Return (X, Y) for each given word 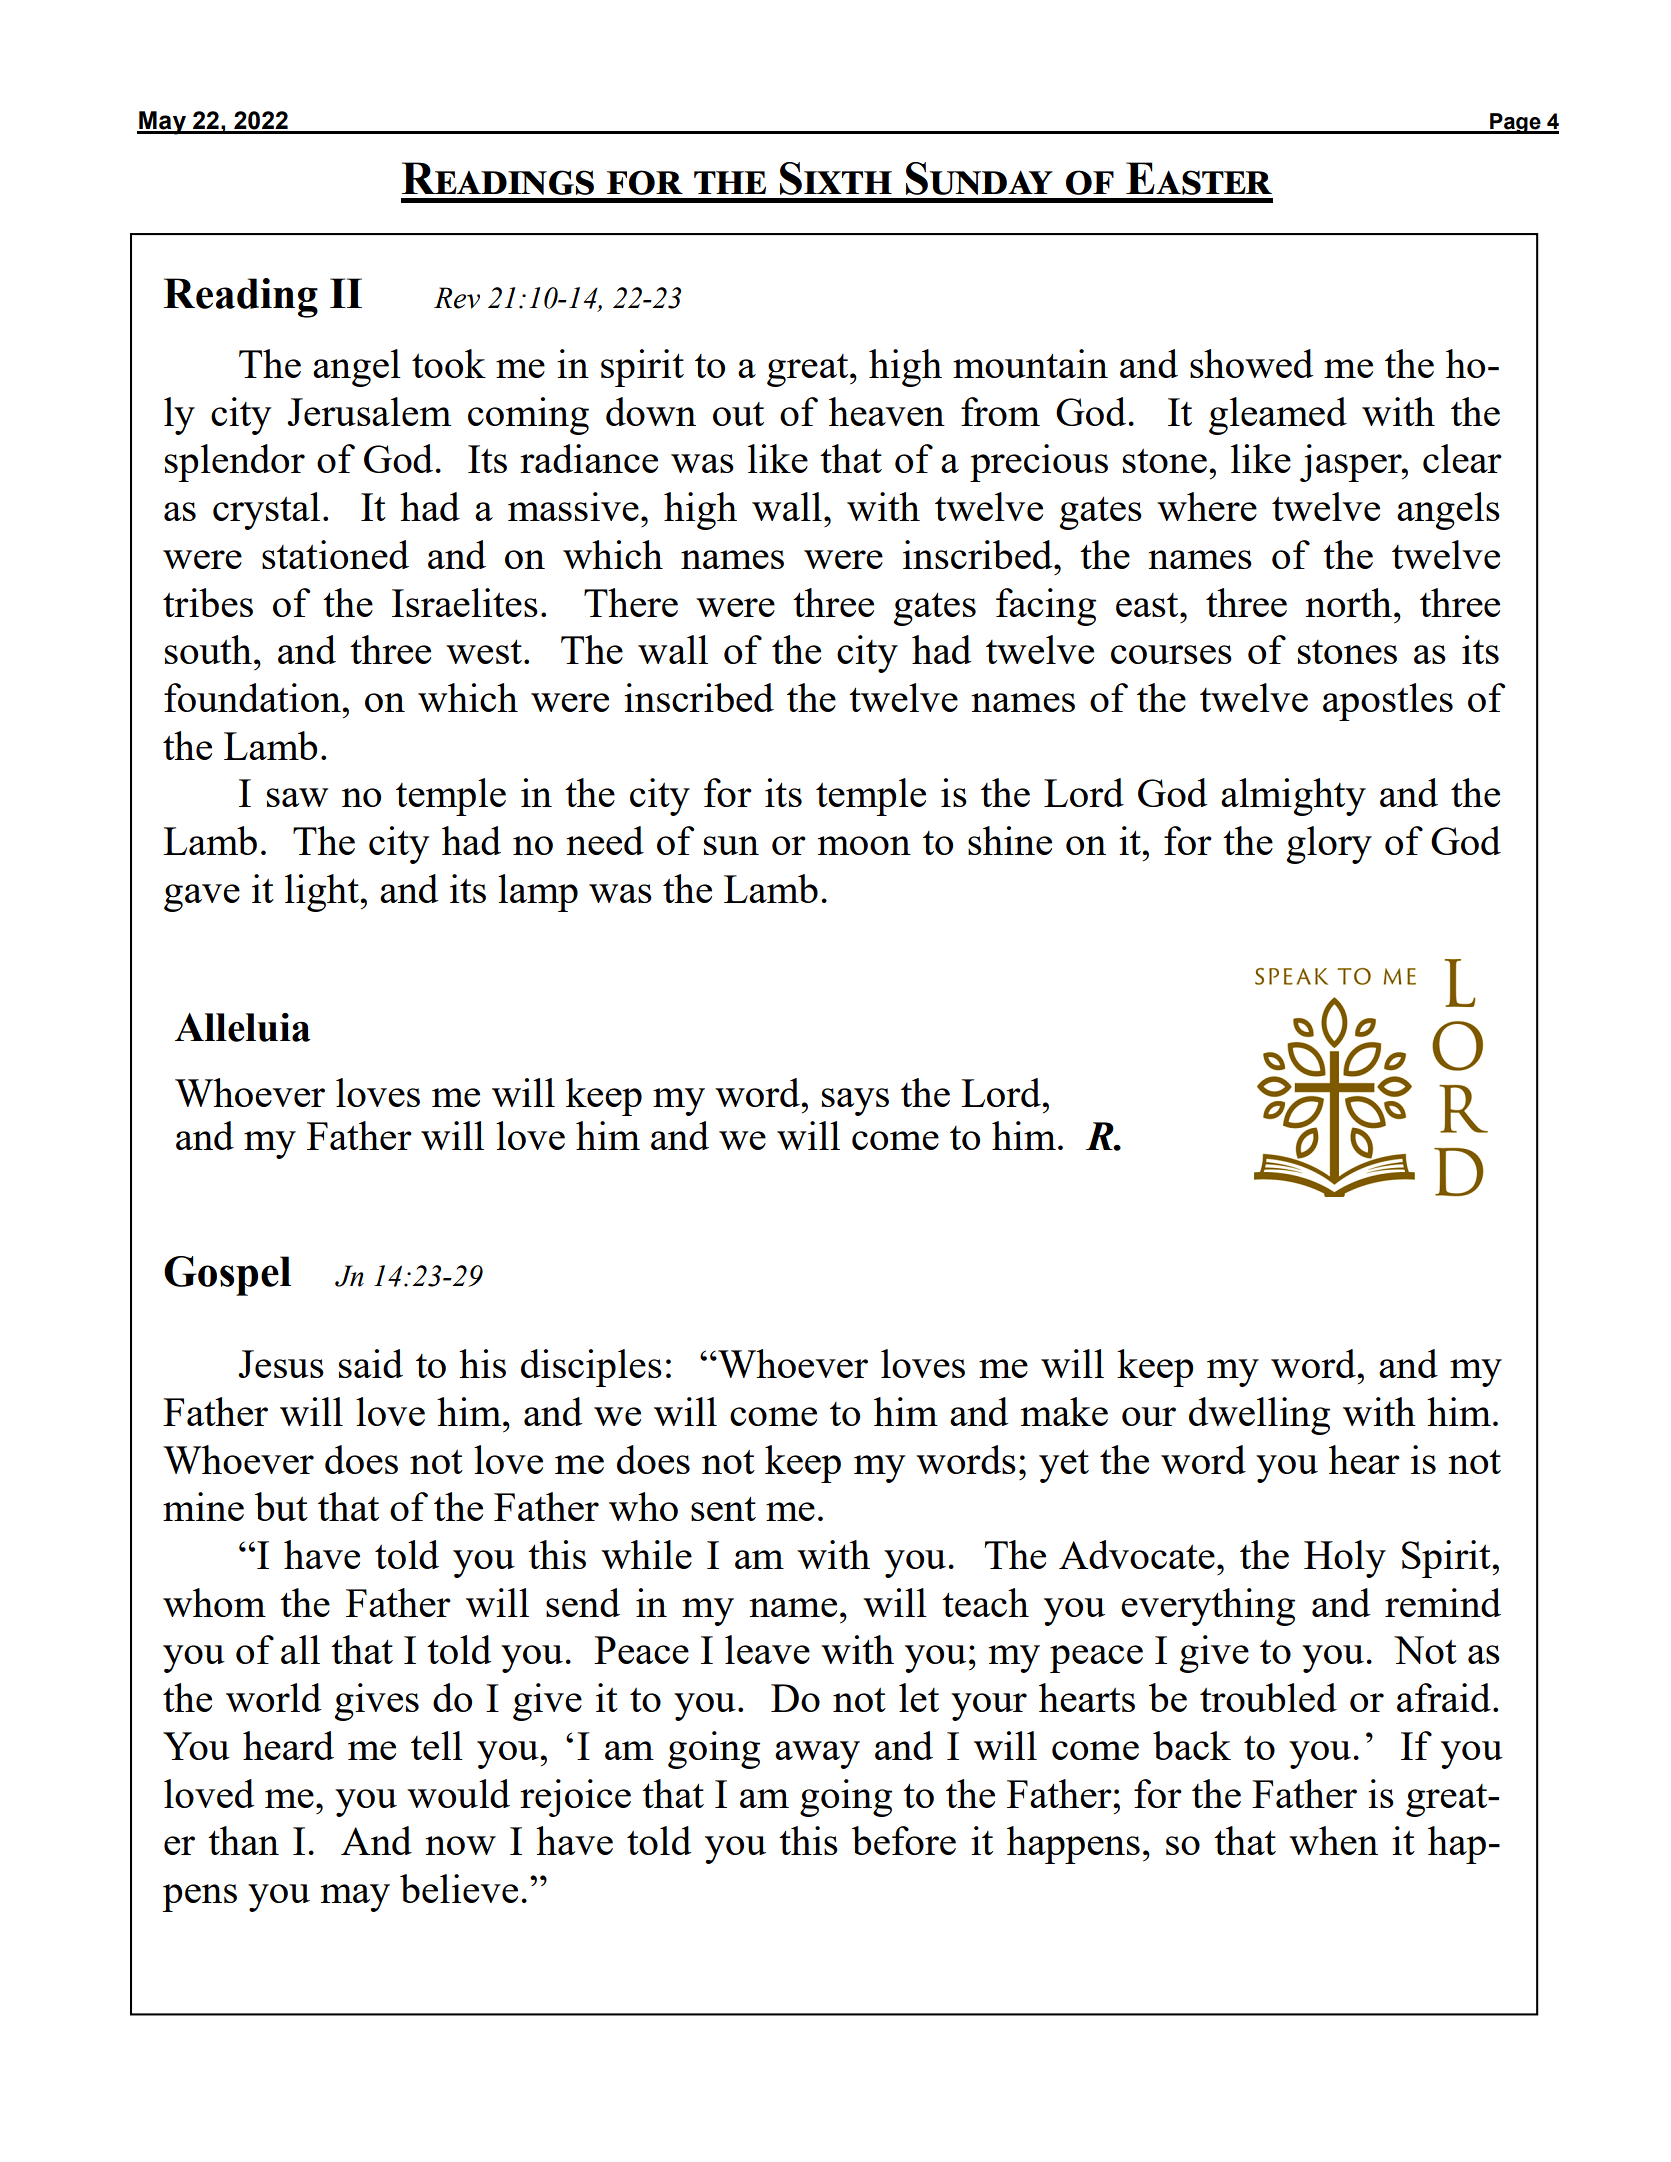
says (855, 1102)
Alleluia (243, 1027)
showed (1252, 363)
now (460, 1845)
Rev (457, 298)
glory (1329, 845)
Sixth (836, 178)
